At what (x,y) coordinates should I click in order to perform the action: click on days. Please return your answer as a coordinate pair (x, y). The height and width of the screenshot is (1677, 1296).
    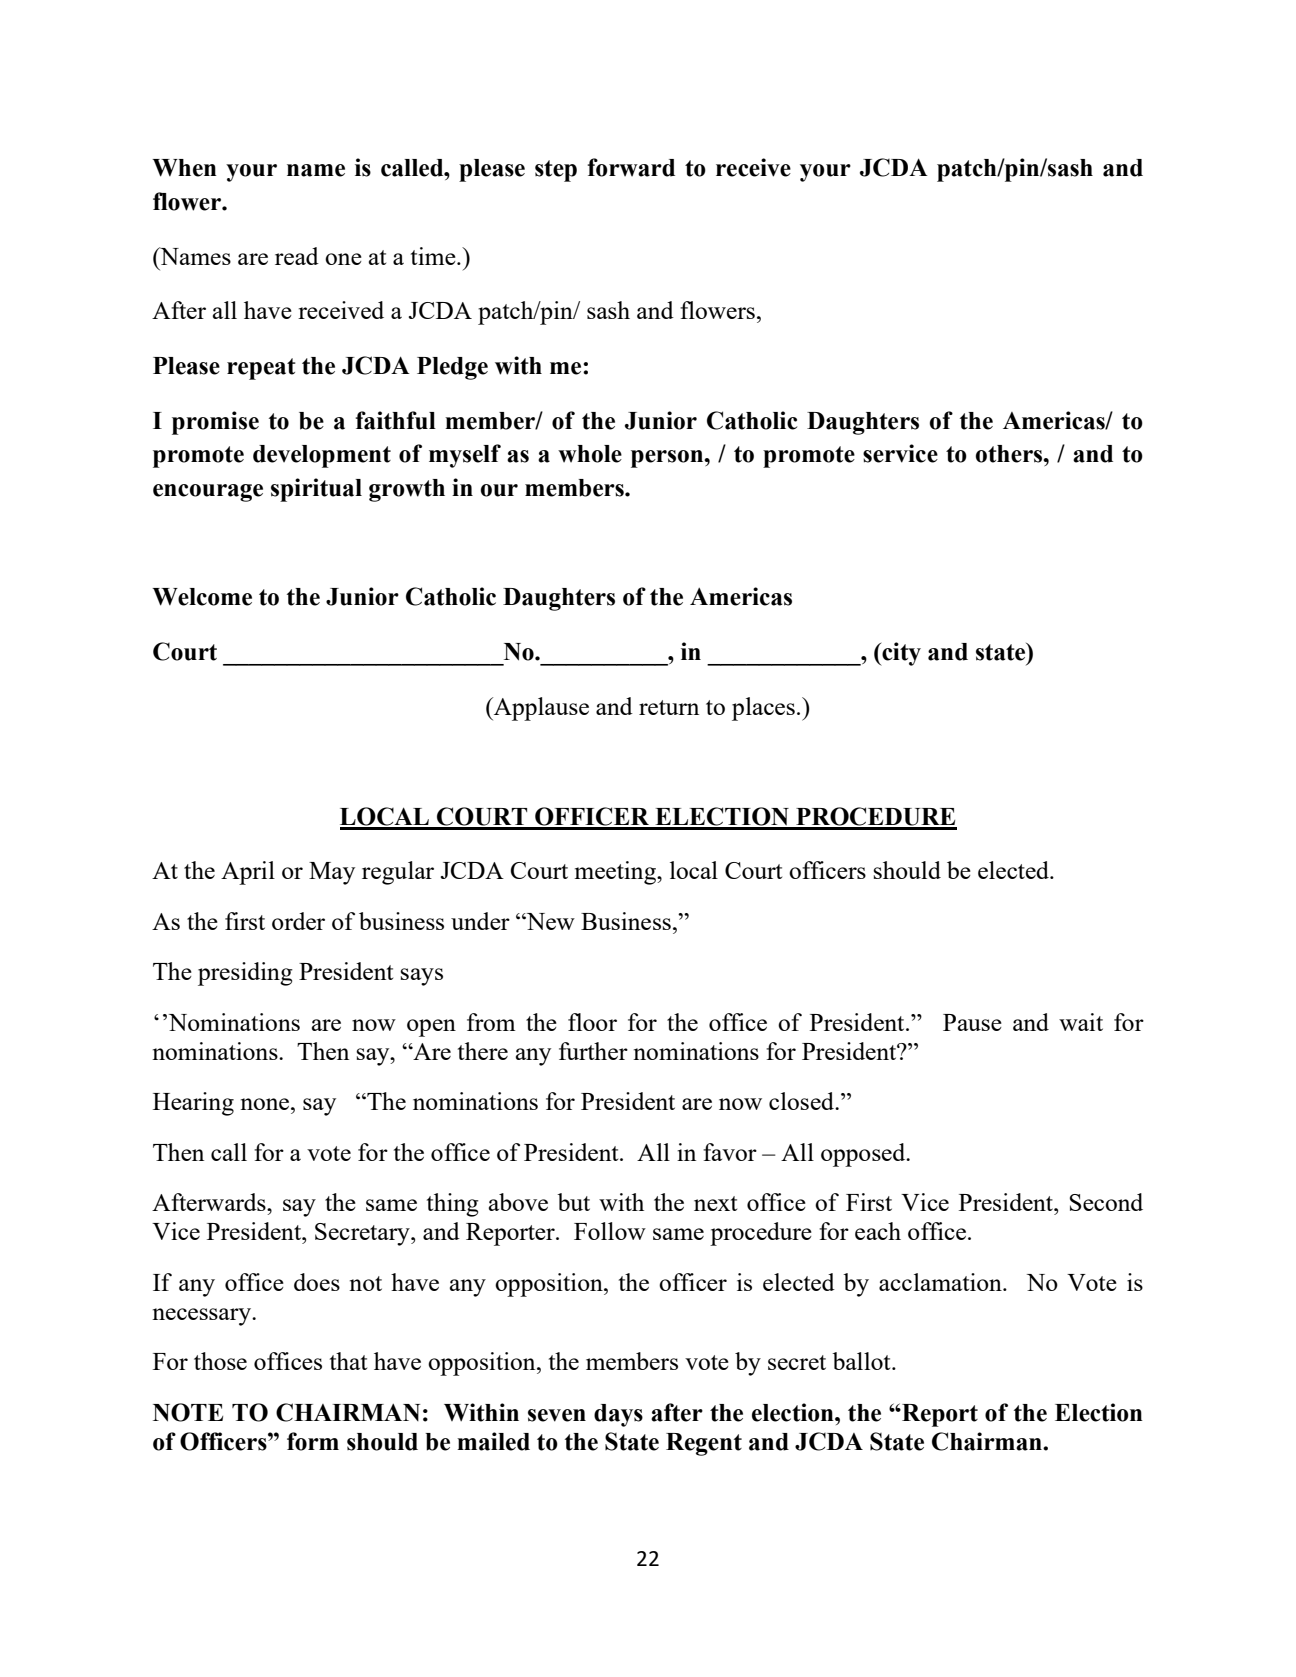
    Looking at the image, I should click on (618, 1415).
